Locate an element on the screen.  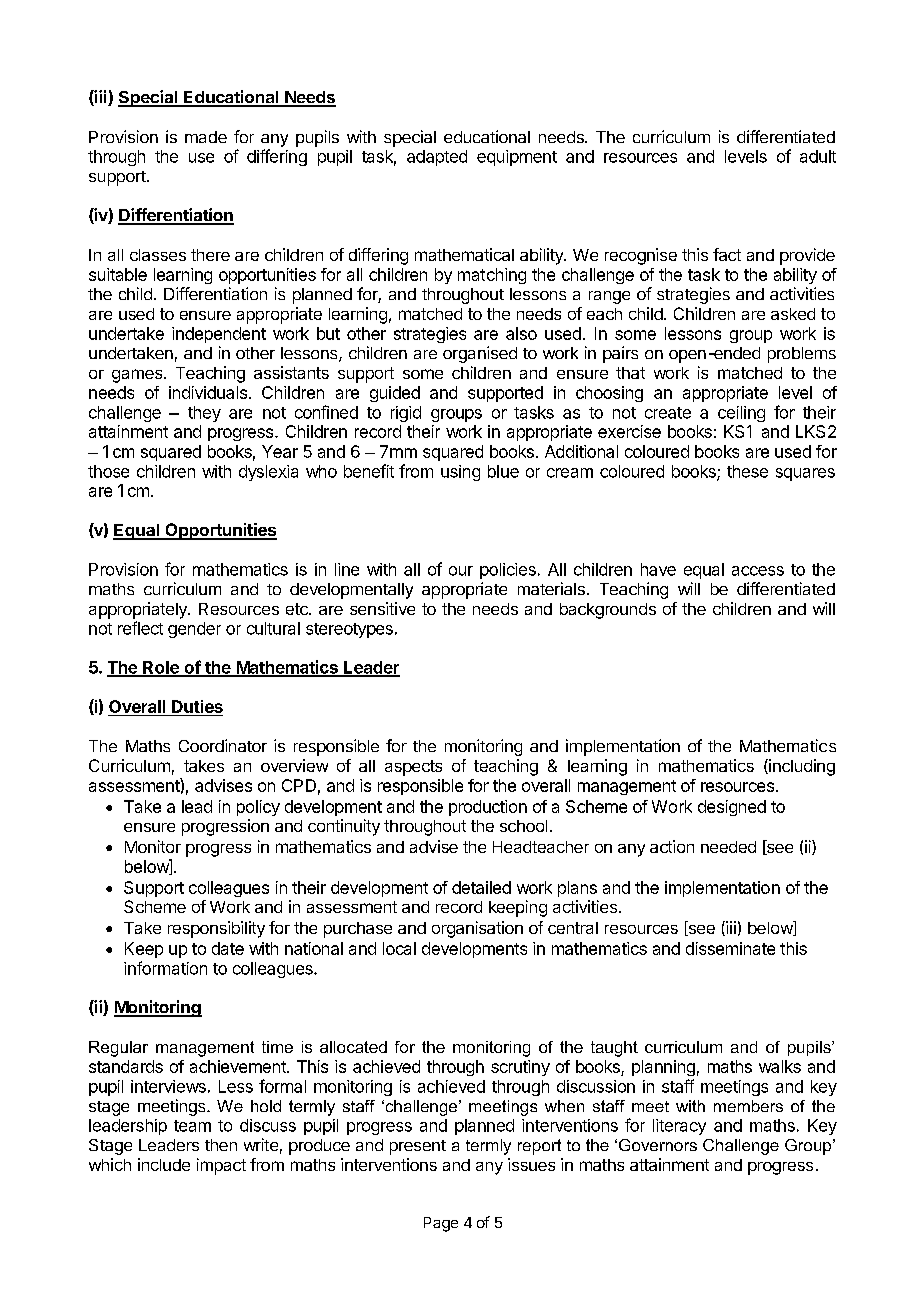
impact is located at coordinates (221, 1166).
